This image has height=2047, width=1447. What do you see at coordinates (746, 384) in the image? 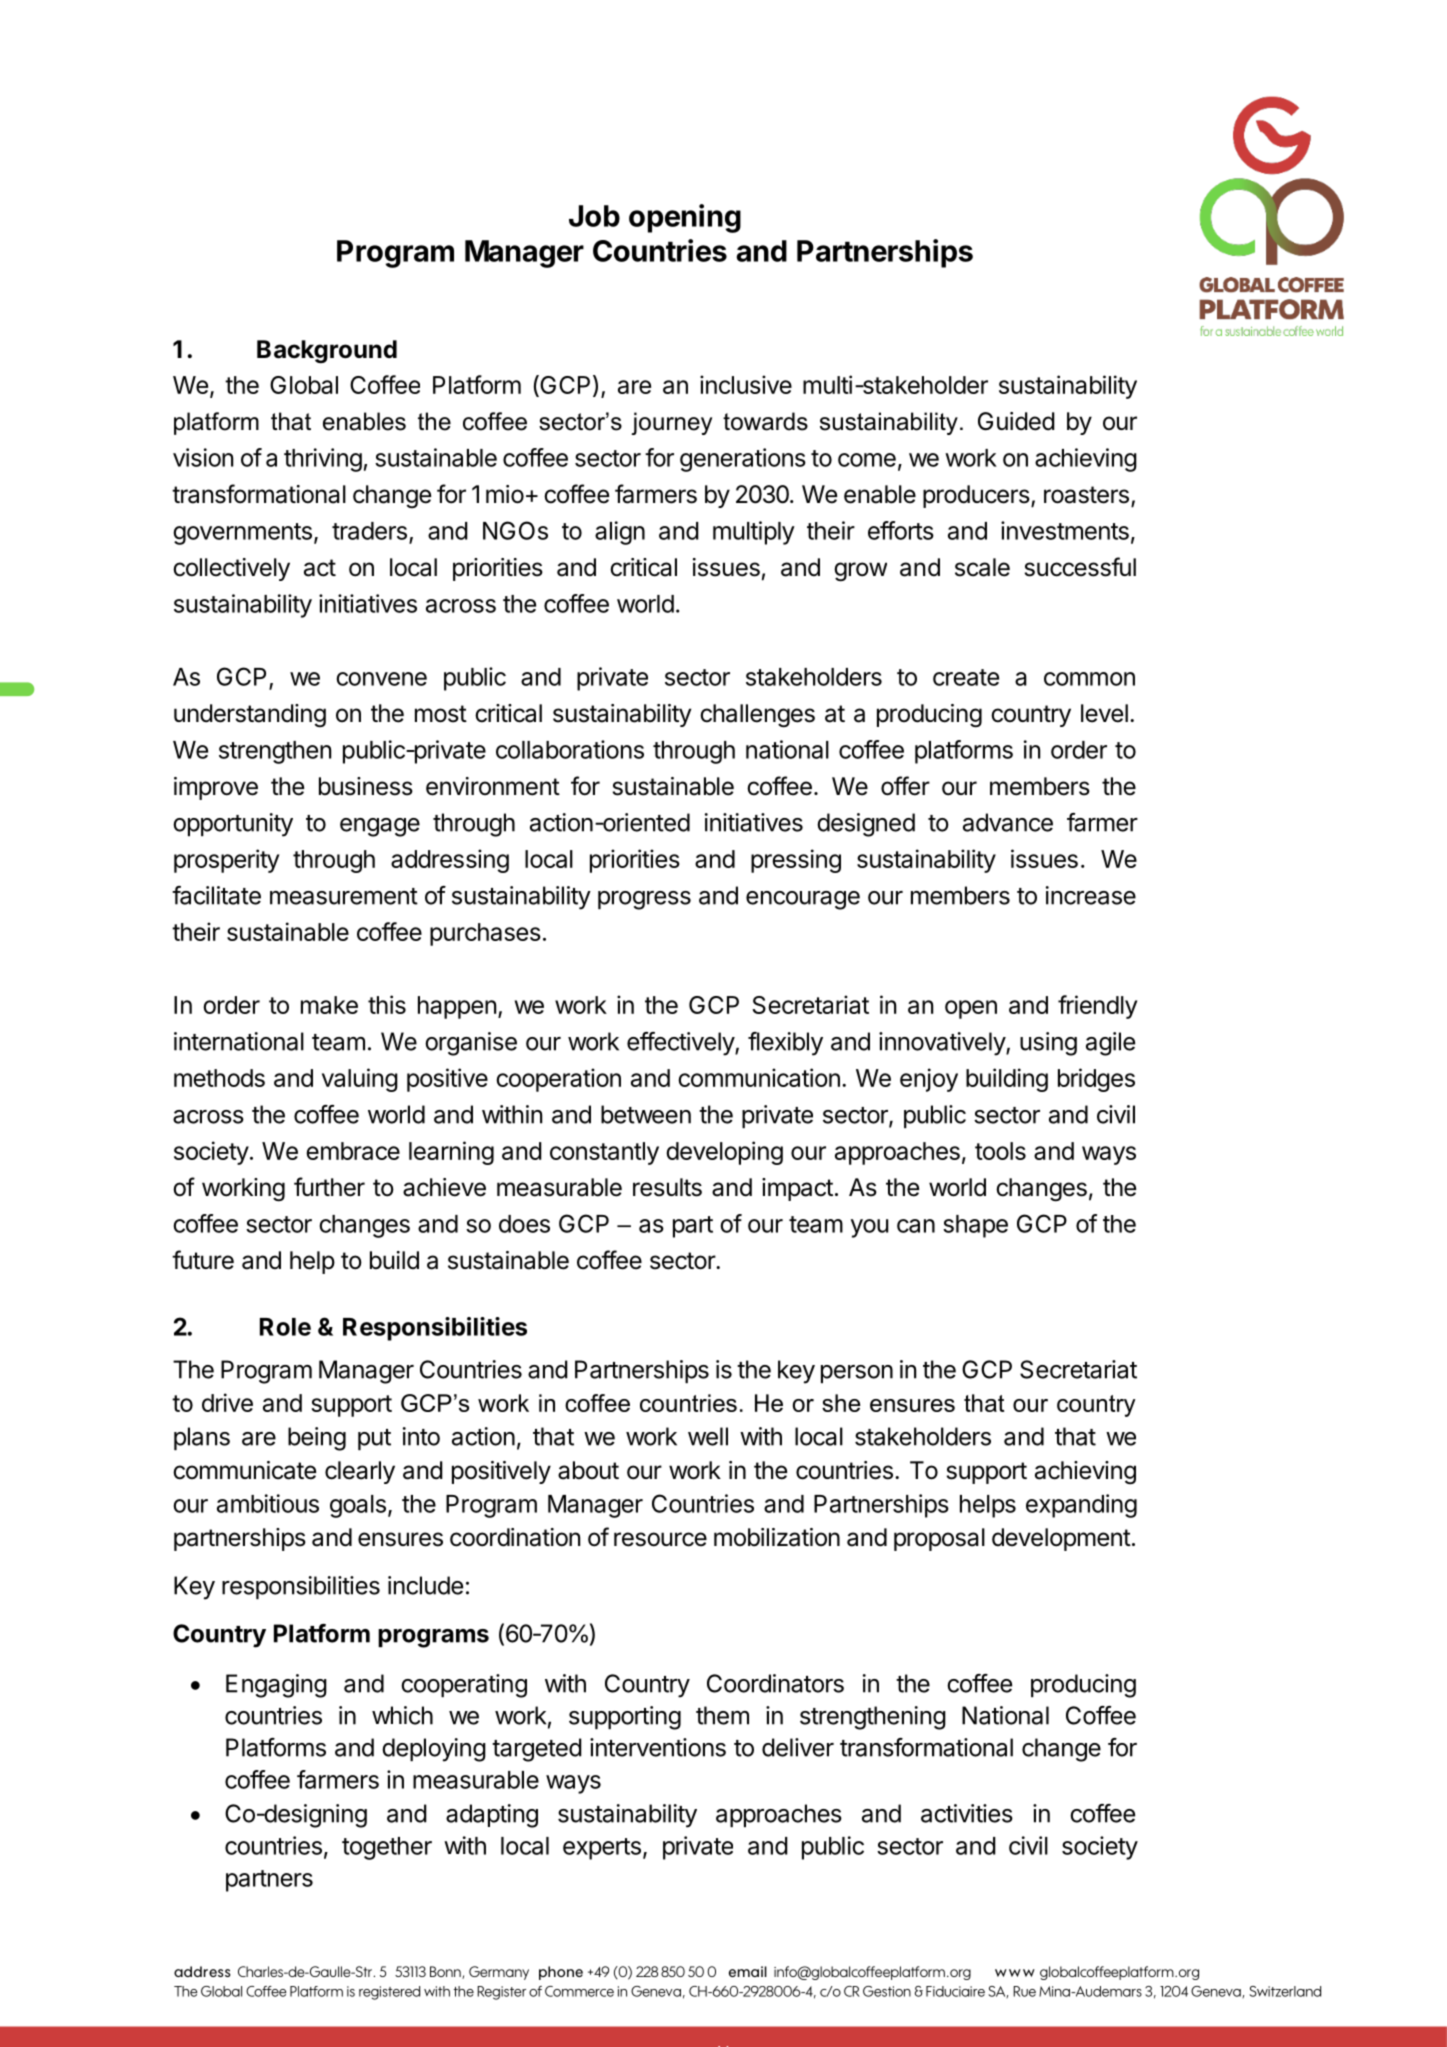
I see `inclusive` at bounding box center [746, 384].
